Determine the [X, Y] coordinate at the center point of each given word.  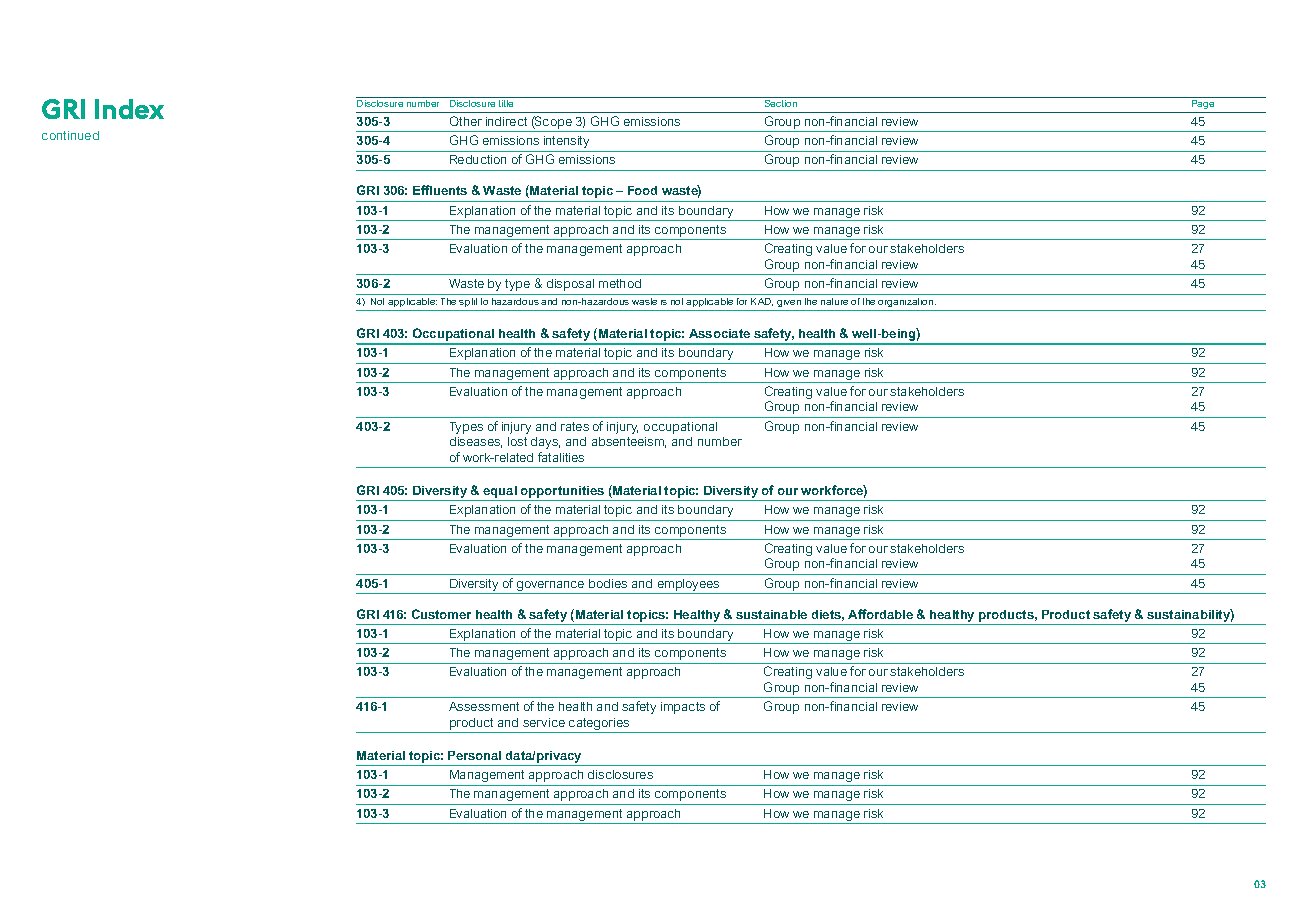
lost [517, 441]
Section [781, 103]
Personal [474, 755]
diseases [476, 442]
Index [129, 109]
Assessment [484, 706]
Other [466, 121]
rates [575, 426]
